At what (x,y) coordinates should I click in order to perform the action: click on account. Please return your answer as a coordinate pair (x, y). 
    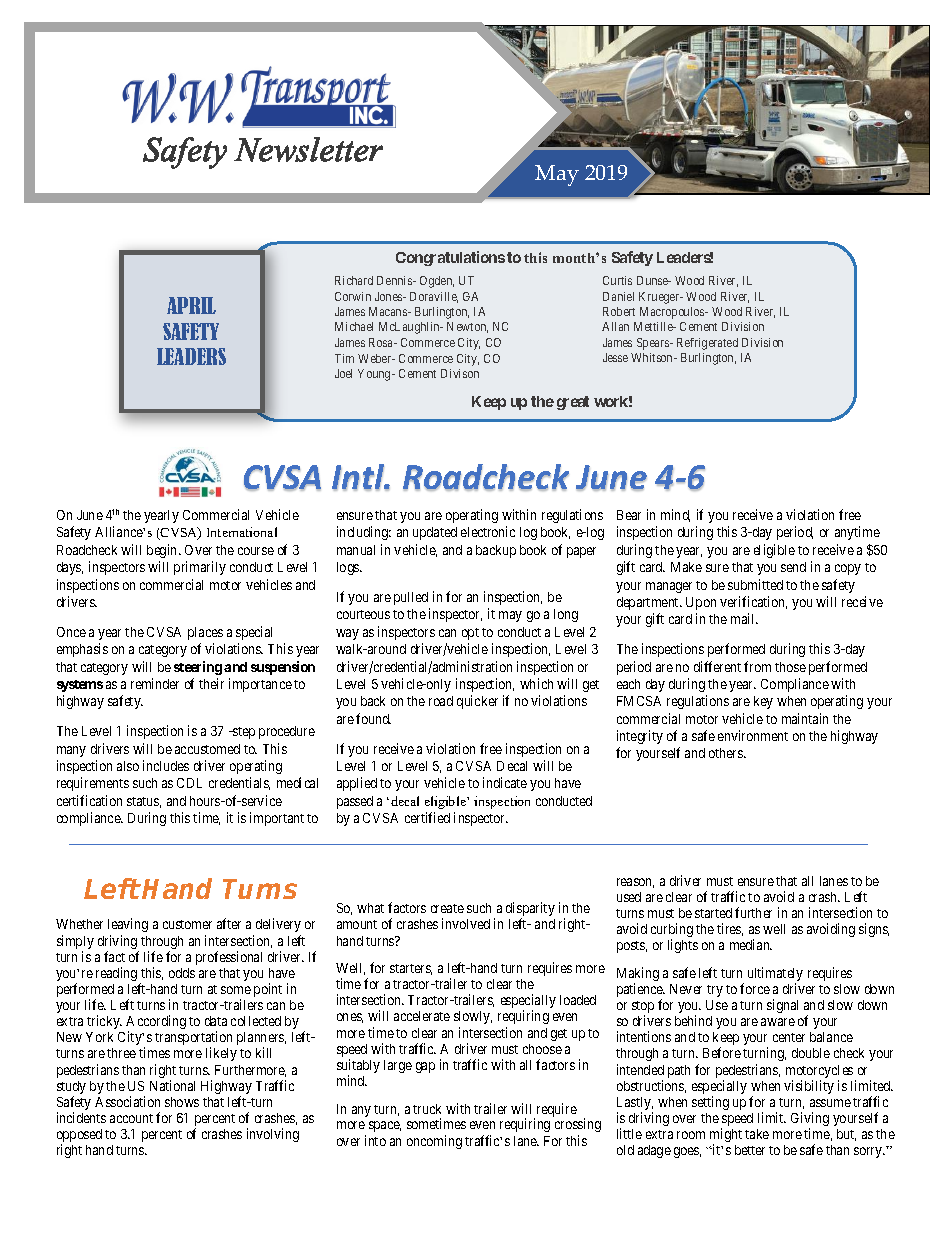
    Looking at the image, I should click on (131, 1118).
